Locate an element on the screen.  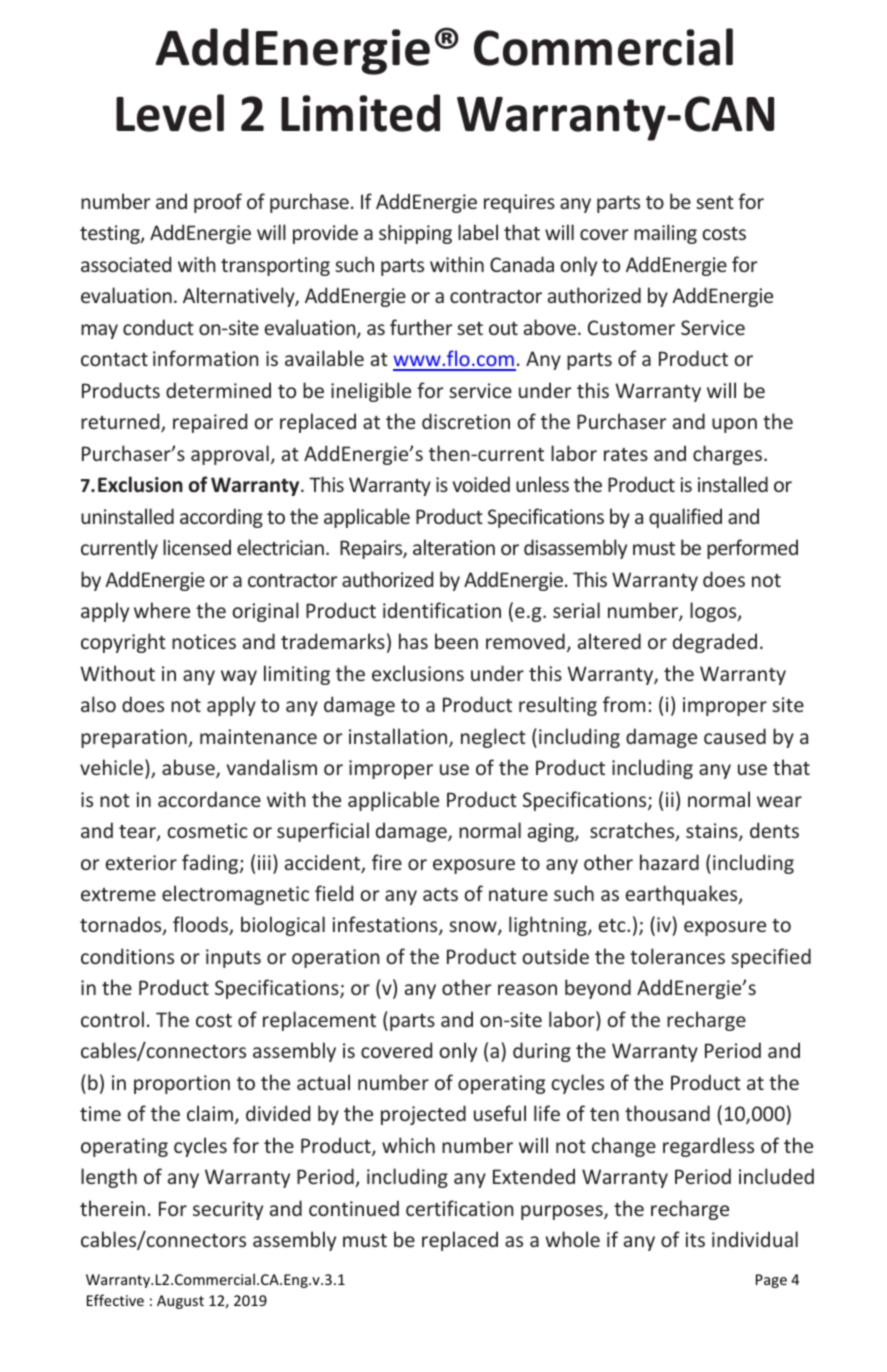
proportion is located at coordinates (182, 1084).
